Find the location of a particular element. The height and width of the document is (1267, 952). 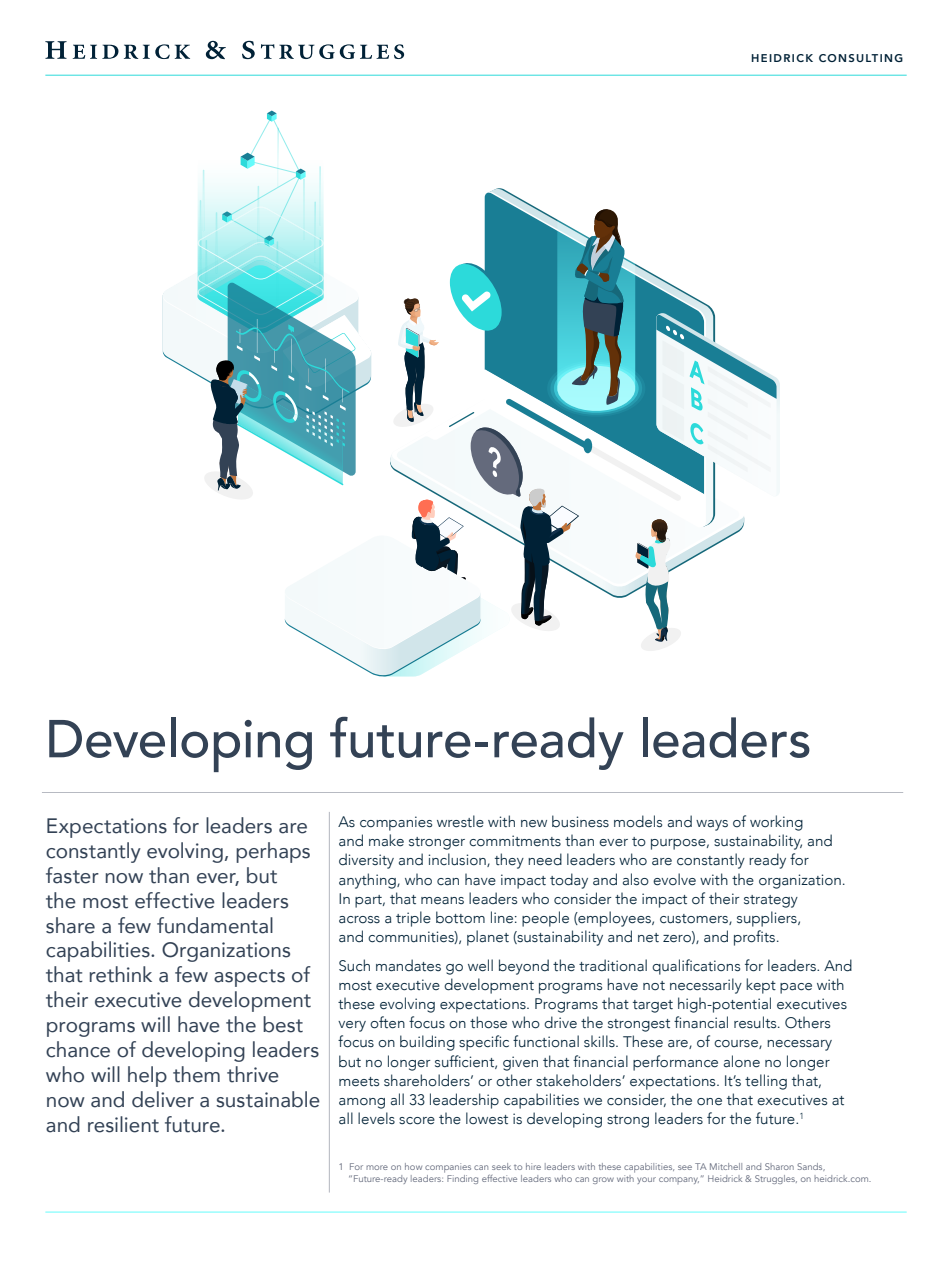

those is located at coordinates (488, 1022).
